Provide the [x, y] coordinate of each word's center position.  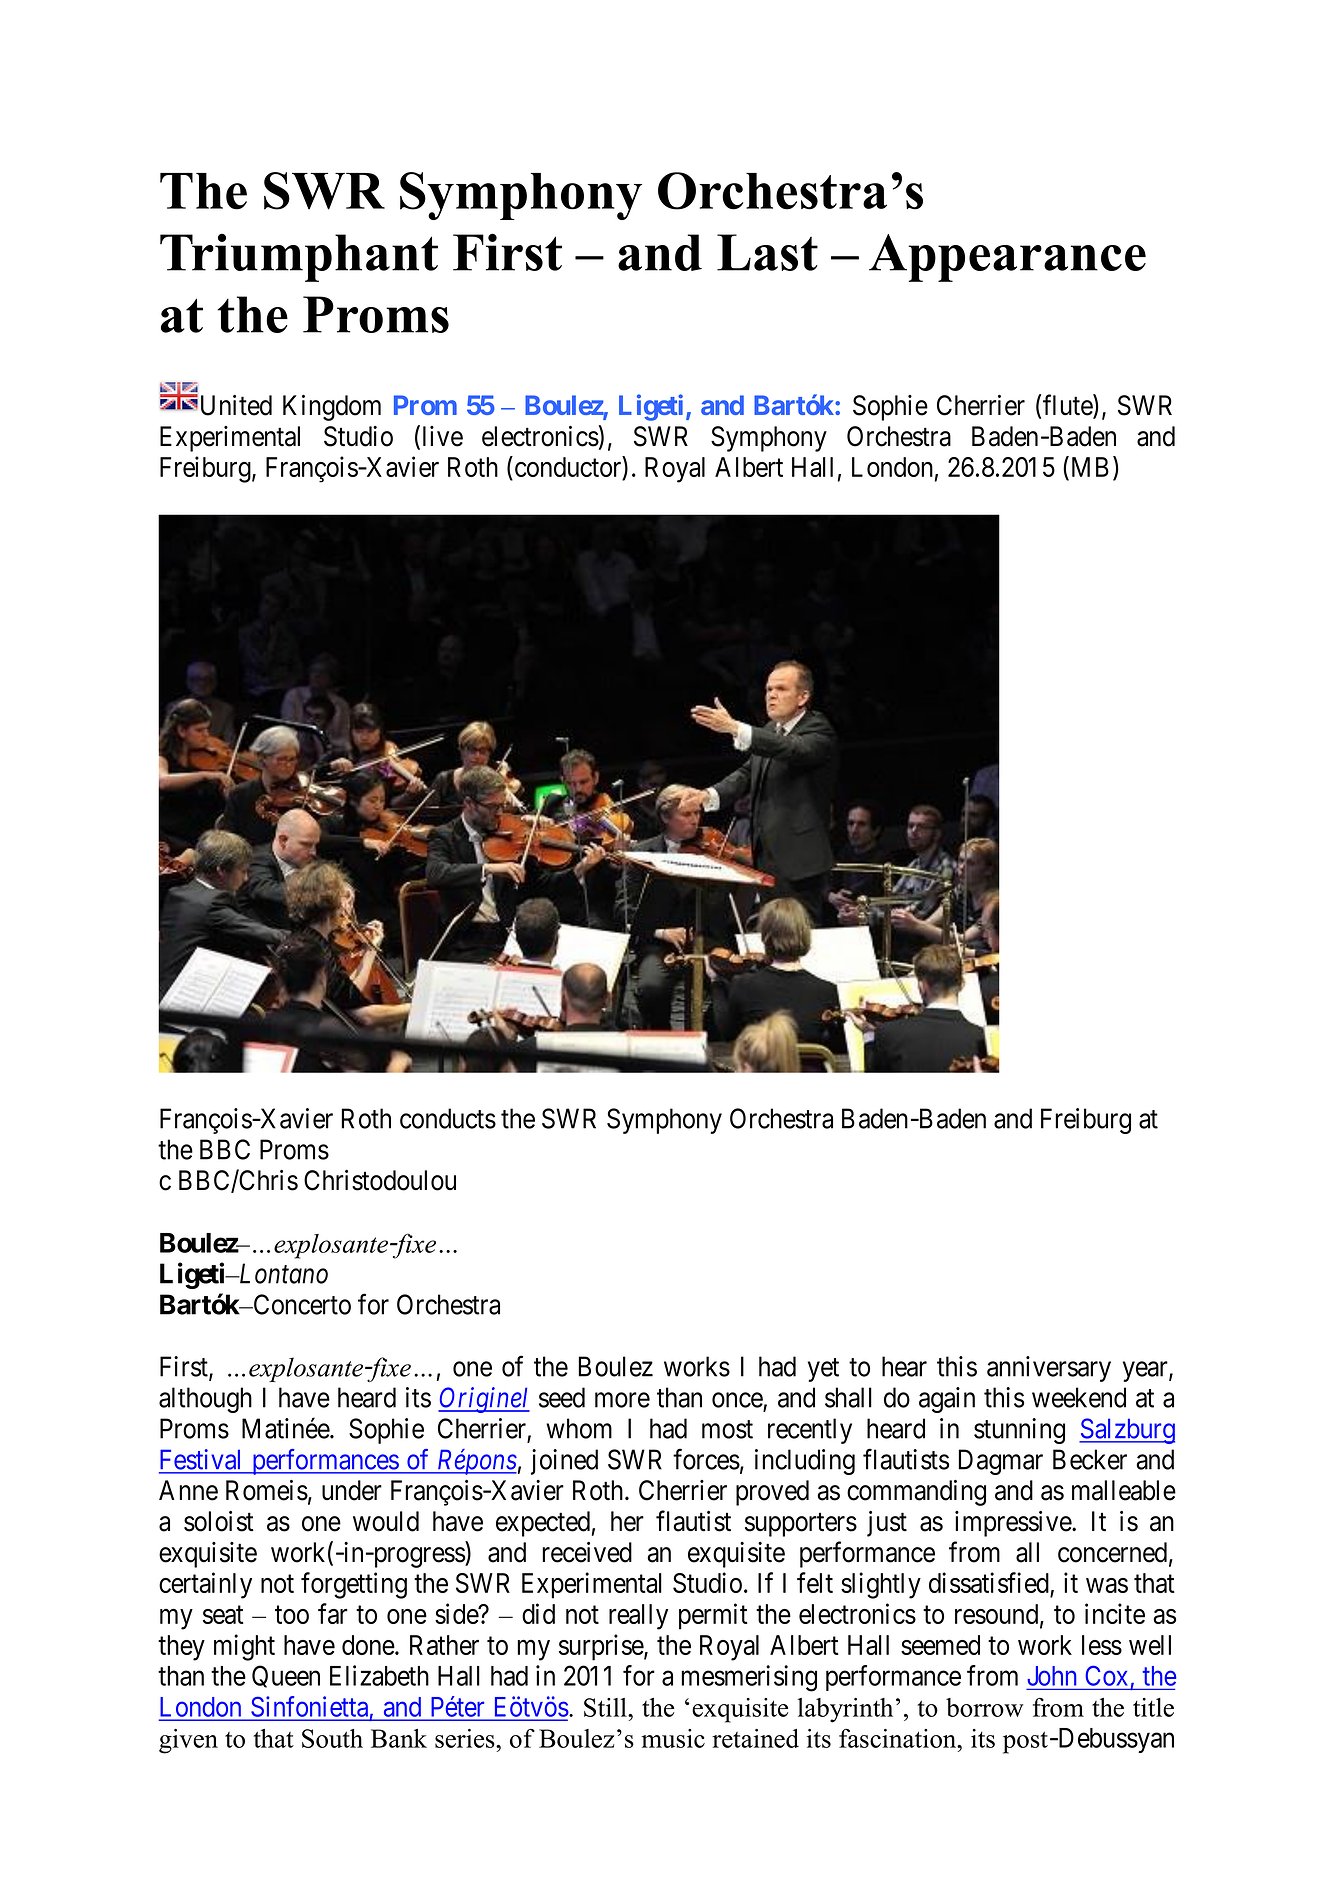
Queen [286, 1676]
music [673, 1738]
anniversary [1049, 1369]
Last [767, 252]
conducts [448, 1118]
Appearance [1007, 258]
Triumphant [299, 258]
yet [823, 1370]
